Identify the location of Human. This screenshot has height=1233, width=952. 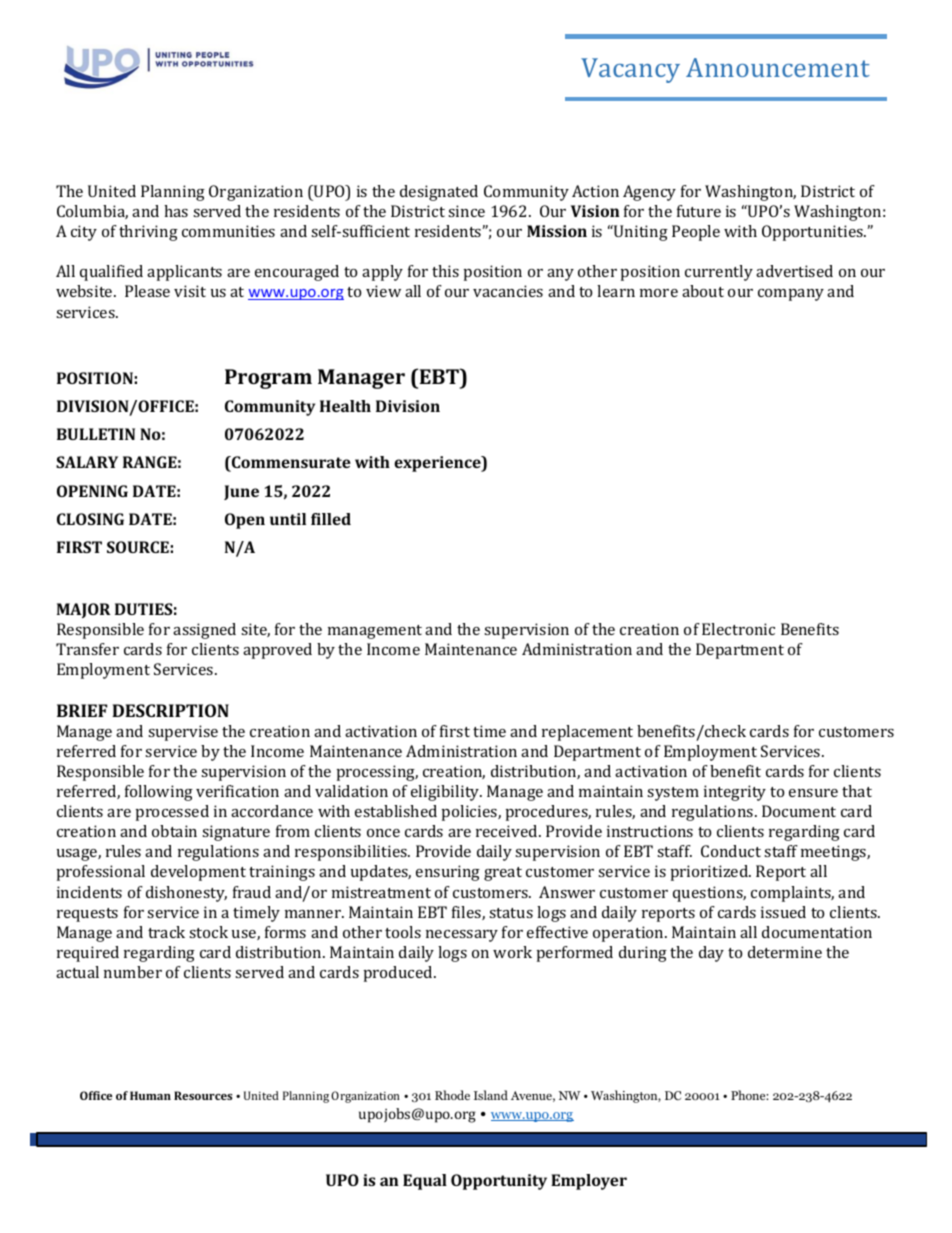
(150, 1095).
